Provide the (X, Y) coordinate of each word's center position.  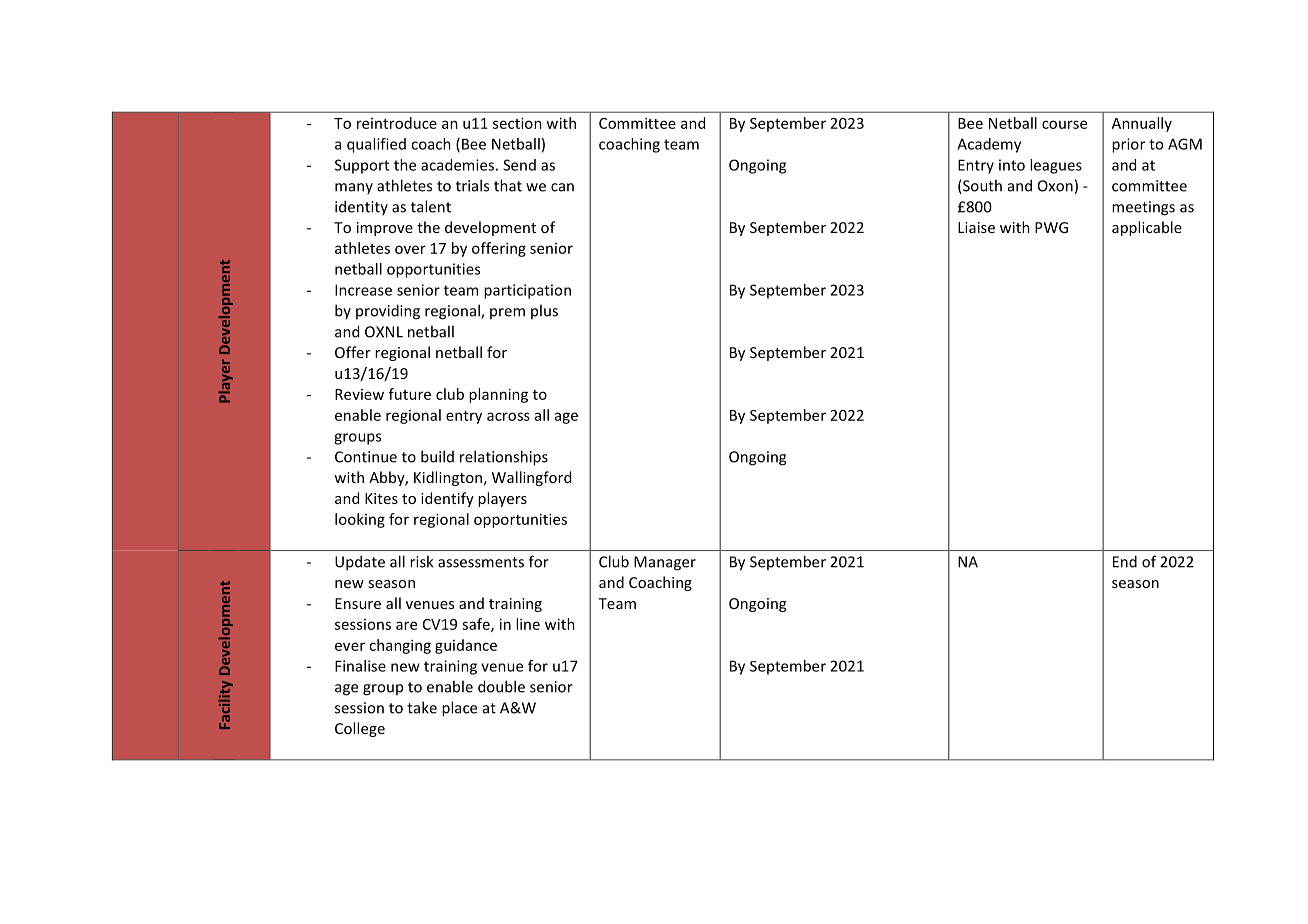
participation (527, 291)
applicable (1147, 228)
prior (1128, 145)
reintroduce (397, 123)
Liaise (976, 227)
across (508, 416)
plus (544, 311)
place (459, 709)
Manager (665, 563)
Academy (989, 145)
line (528, 624)
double (501, 686)
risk (421, 561)
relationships (504, 458)
